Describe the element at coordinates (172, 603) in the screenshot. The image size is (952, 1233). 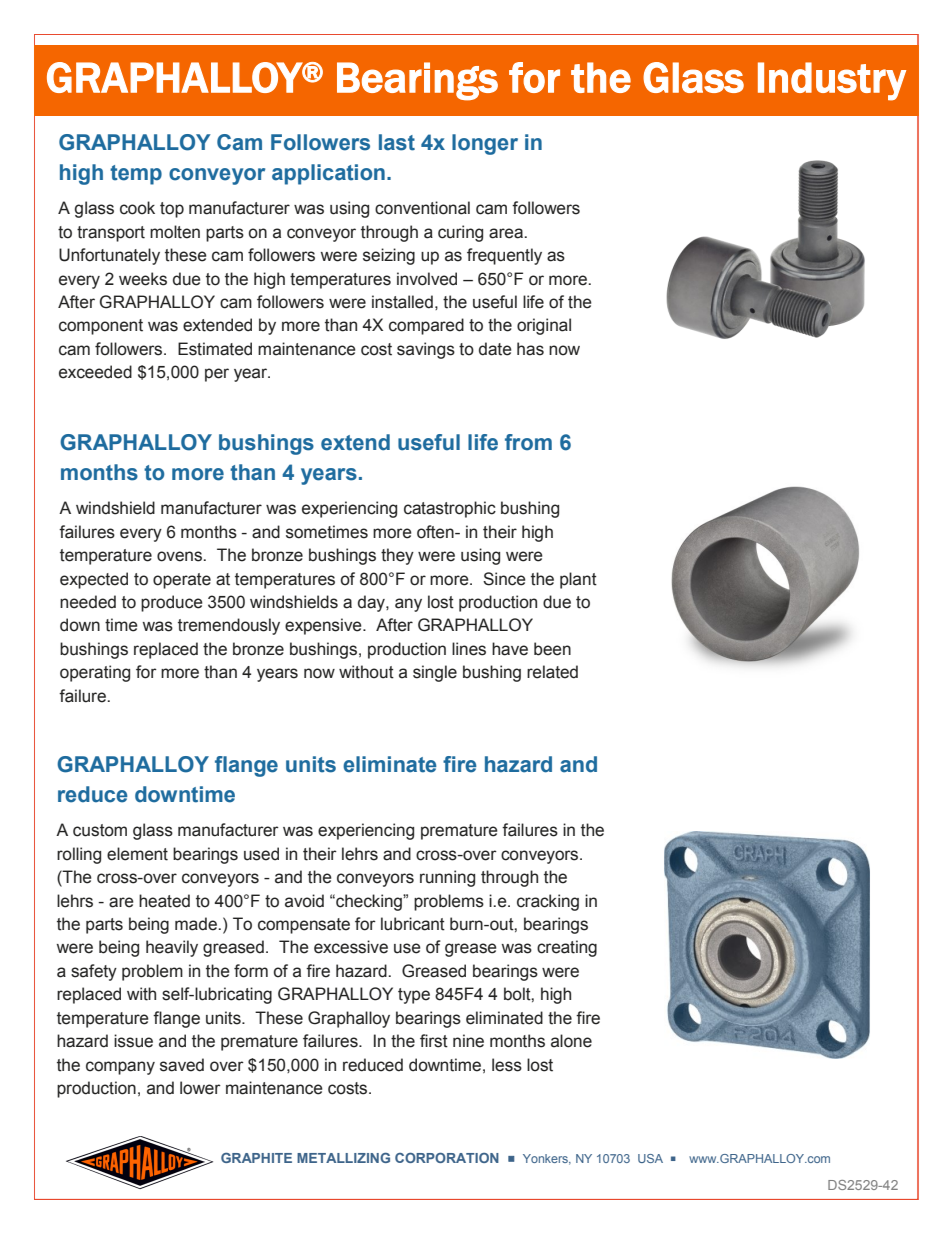
I see `produce` at that location.
